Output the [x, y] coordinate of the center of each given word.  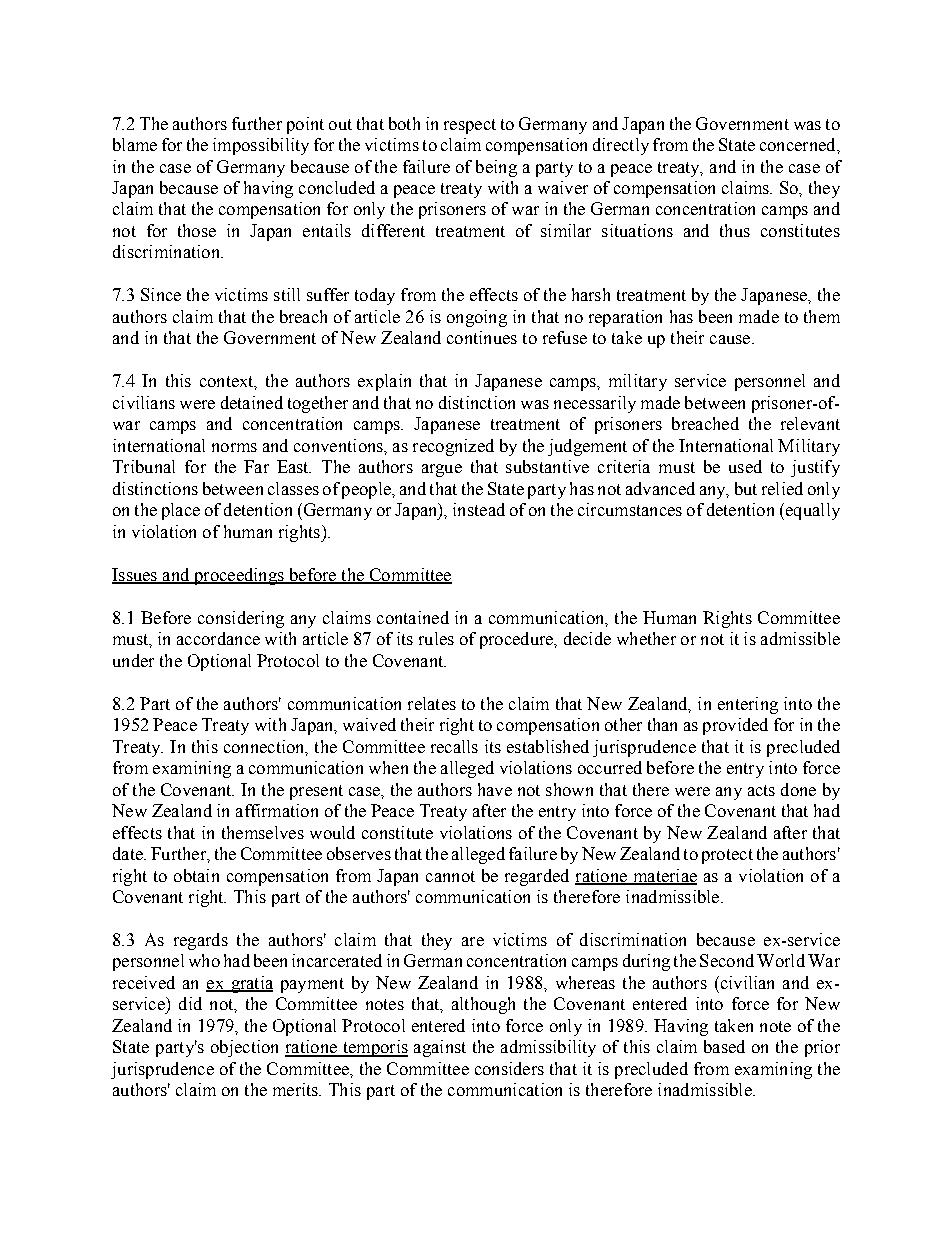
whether [646, 638]
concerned [799, 144]
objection [244, 1048]
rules [436, 638]
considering [241, 619]
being [496, 168]
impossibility [261, 146]
